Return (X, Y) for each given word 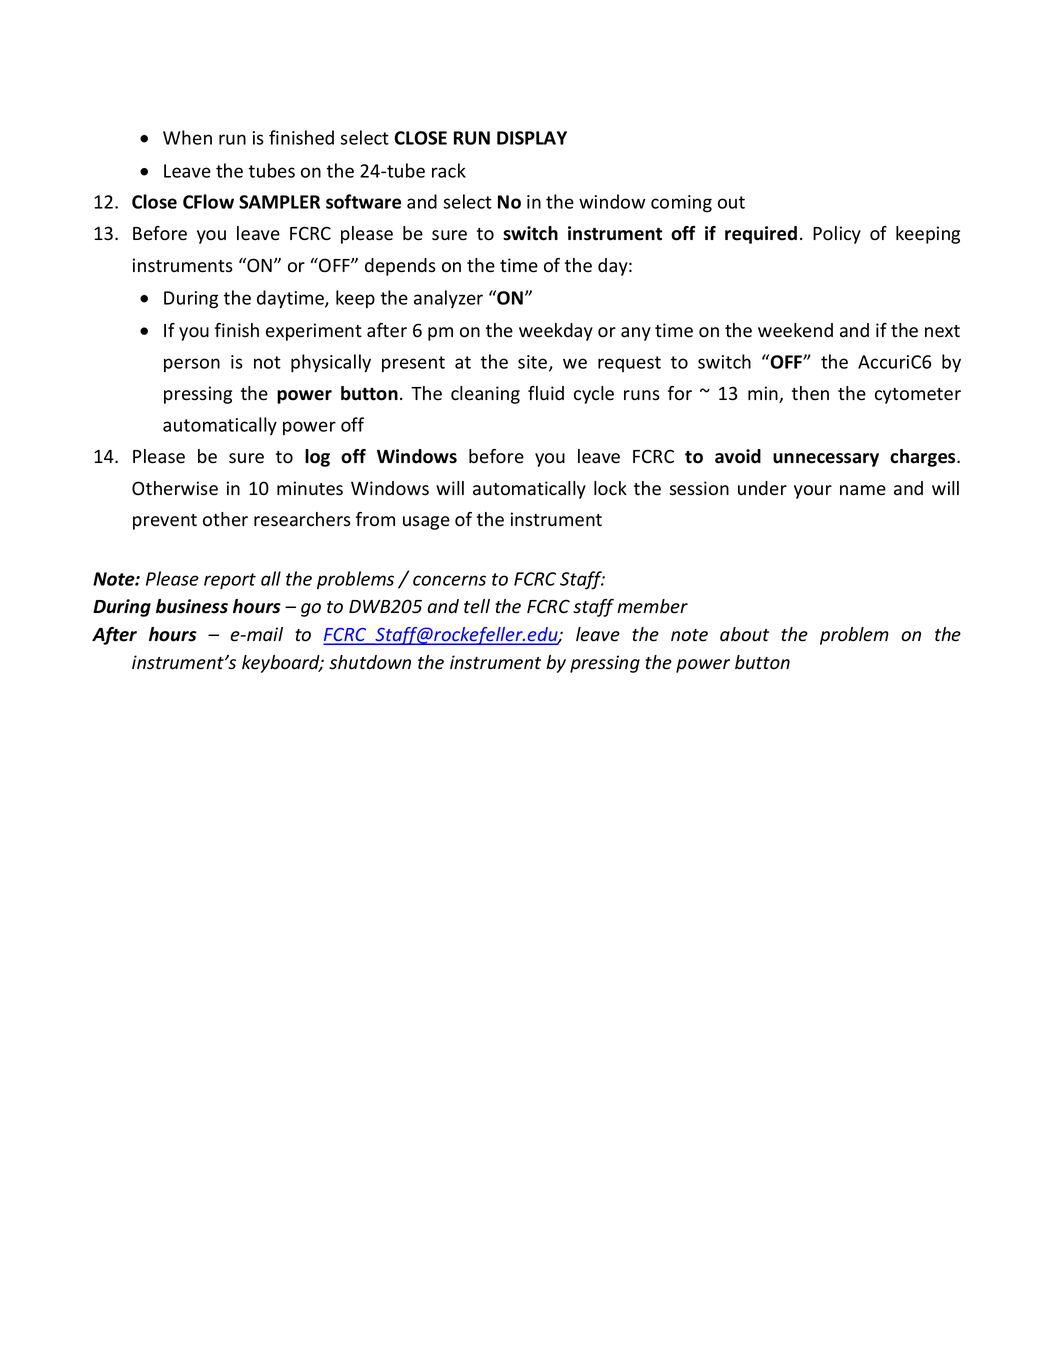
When (187, 137)
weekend (795, 330)
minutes (310, 488)
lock (610, 488)
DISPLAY (532, 138)
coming (681, 204)
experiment (314, 332)
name (863, 490)
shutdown (370, 662)
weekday (556, 332)
